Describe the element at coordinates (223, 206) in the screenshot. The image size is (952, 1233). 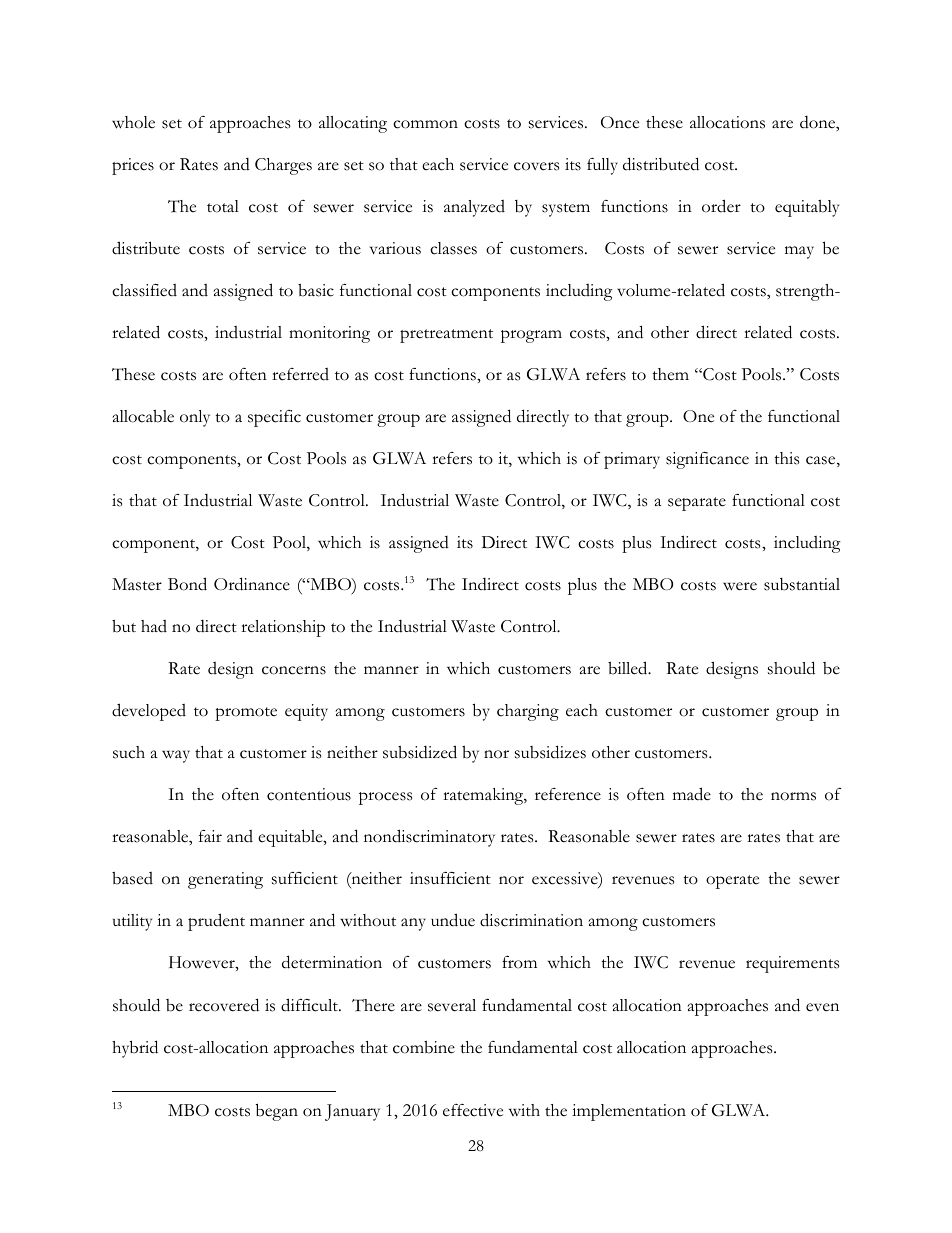
I see `total` at that location.
